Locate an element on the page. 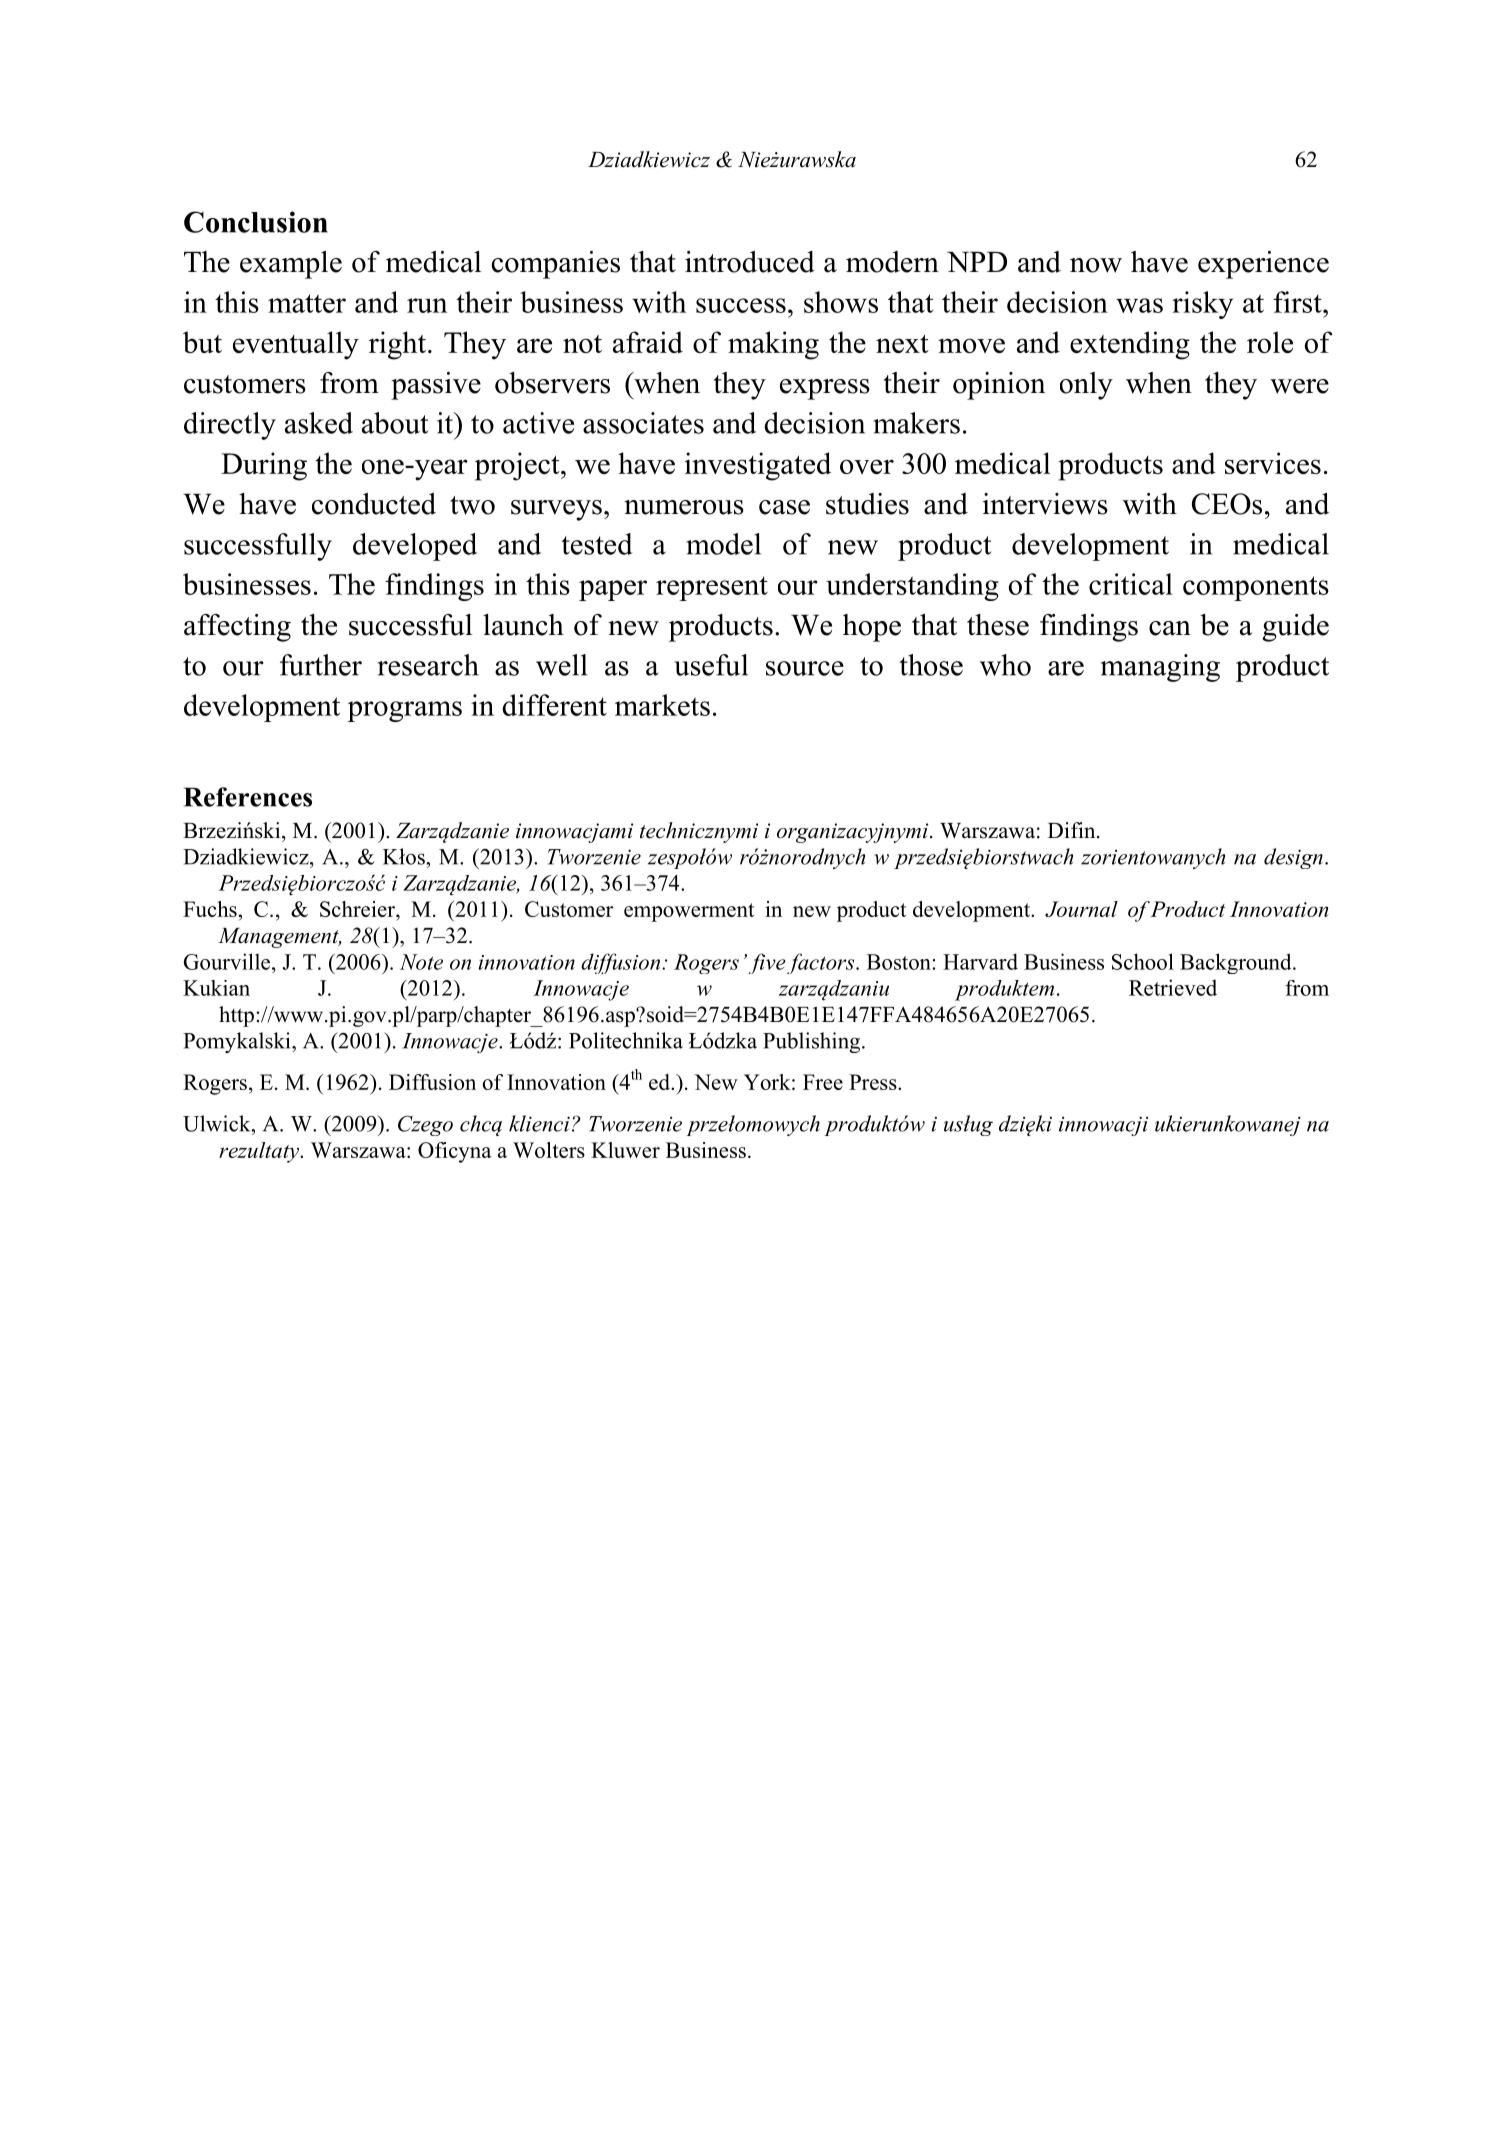  introduced is located at coordinates (750, 262).
